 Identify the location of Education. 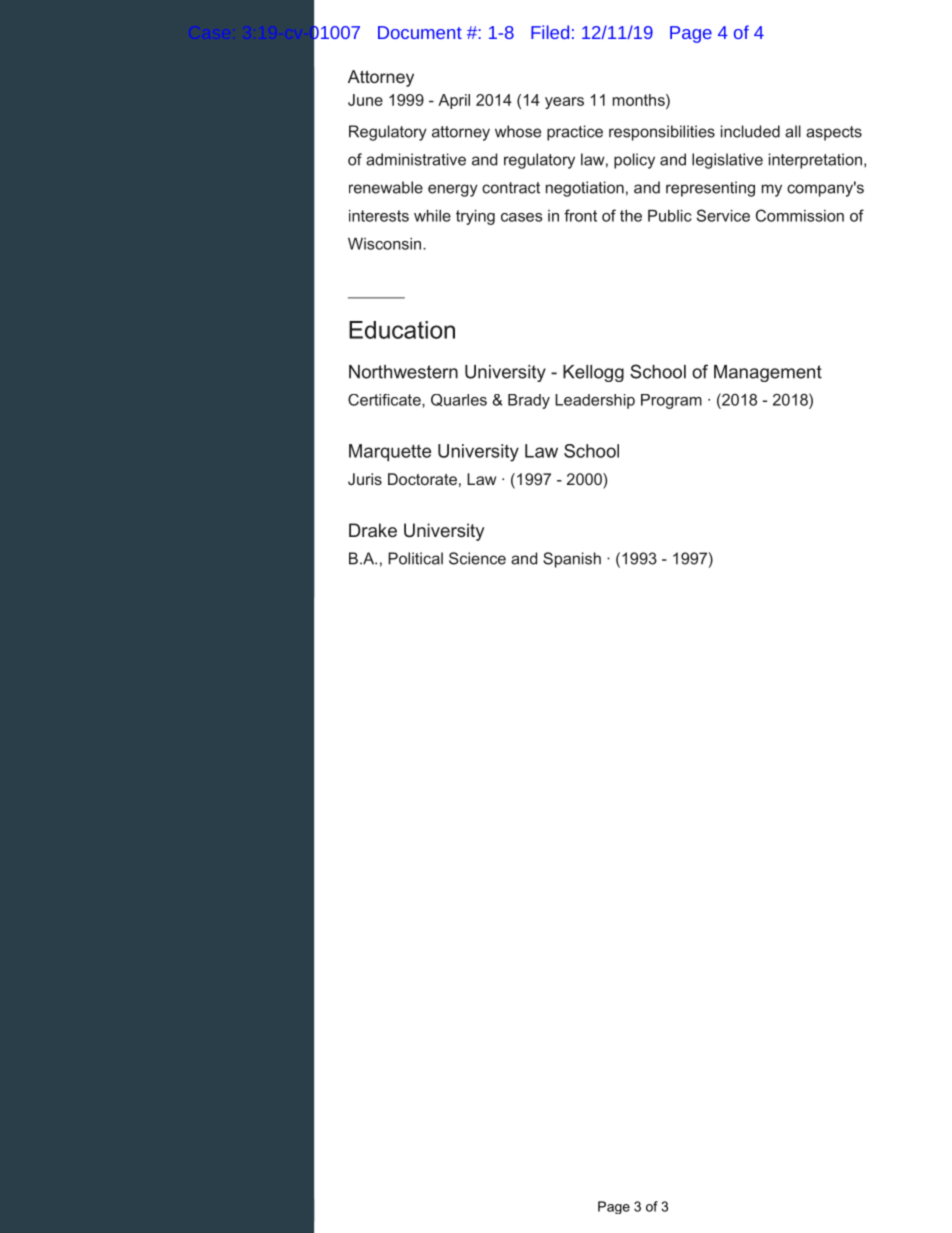
(402, 330).
